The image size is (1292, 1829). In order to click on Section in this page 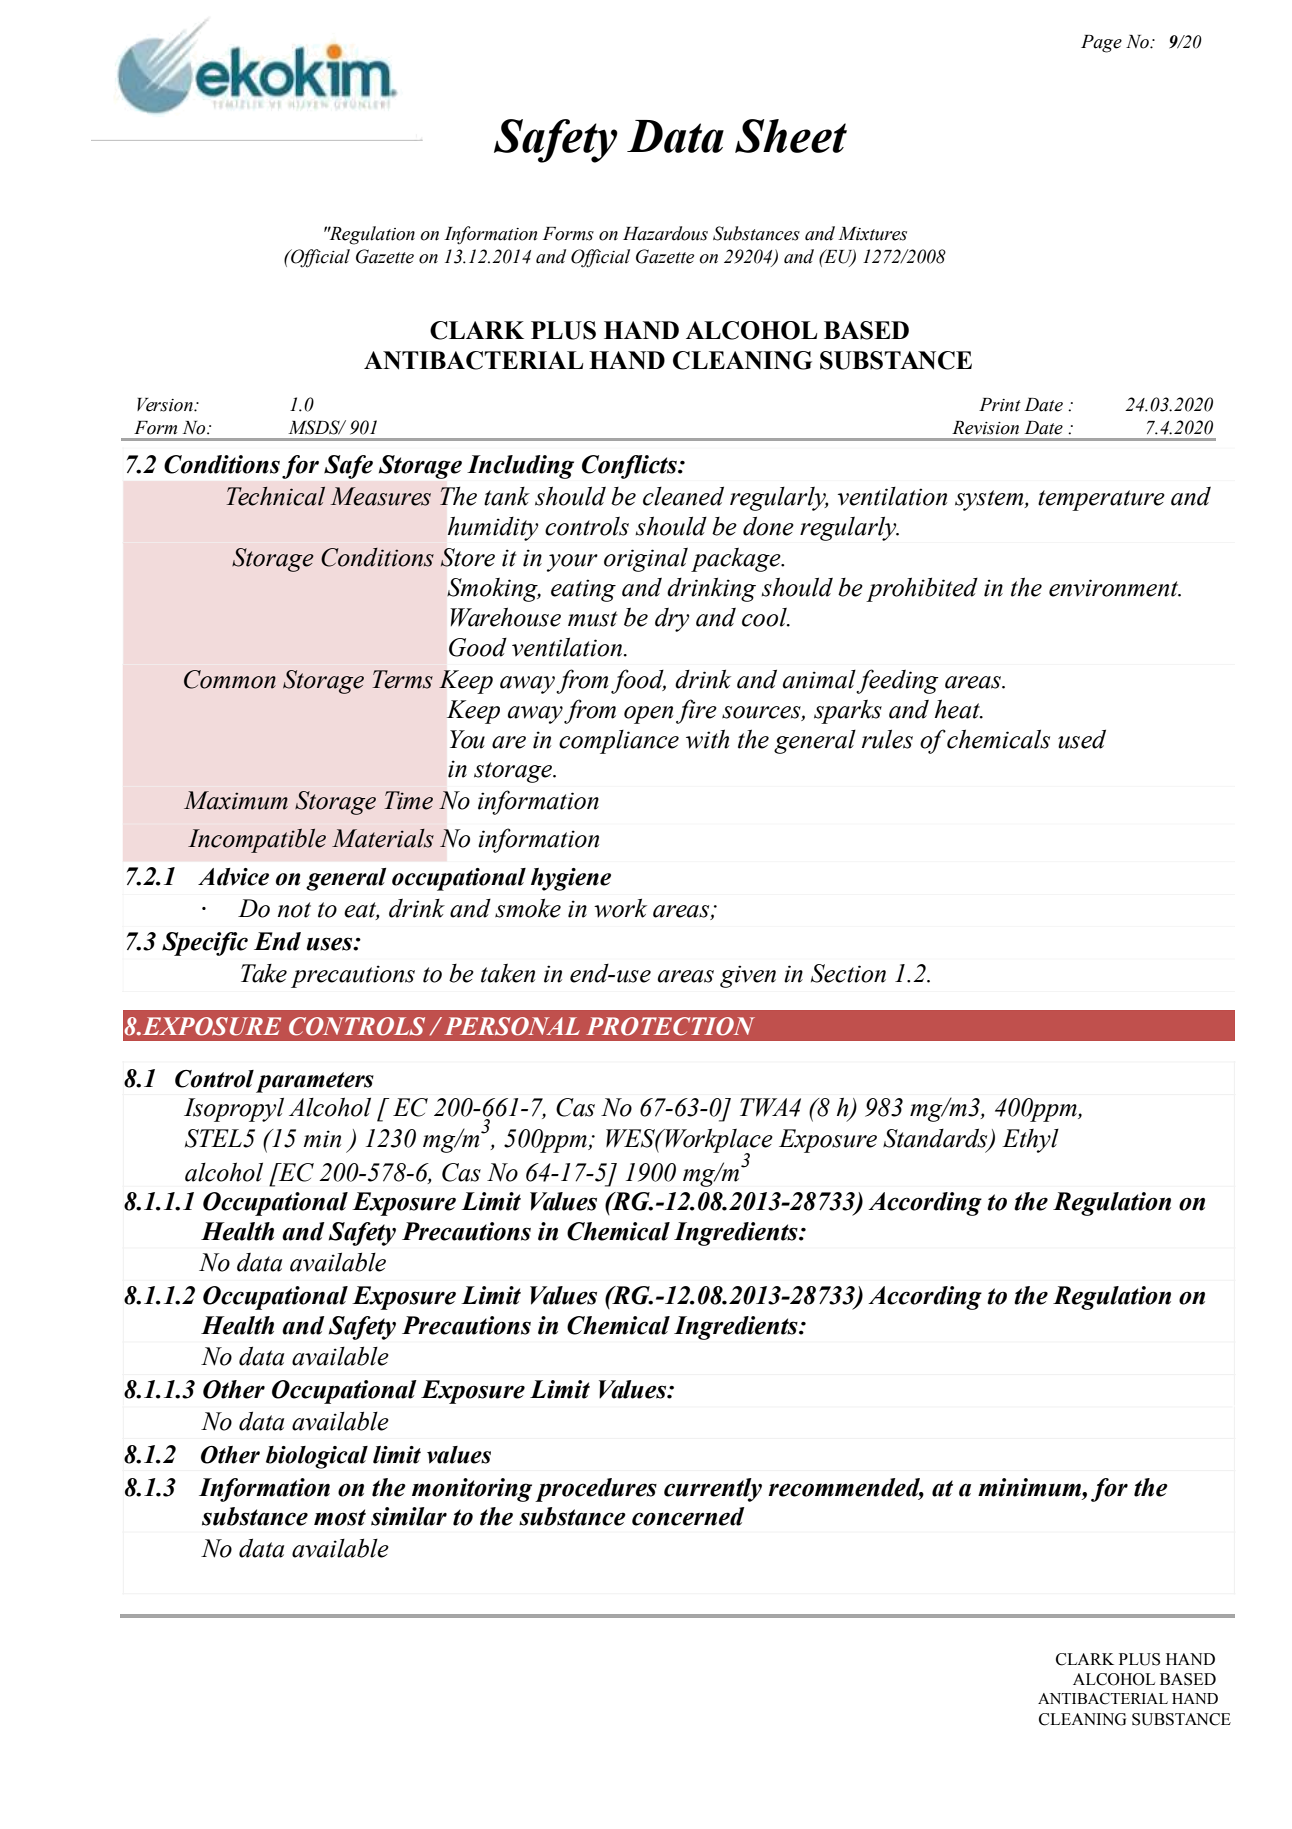, I will do `click(848, 973)`.
